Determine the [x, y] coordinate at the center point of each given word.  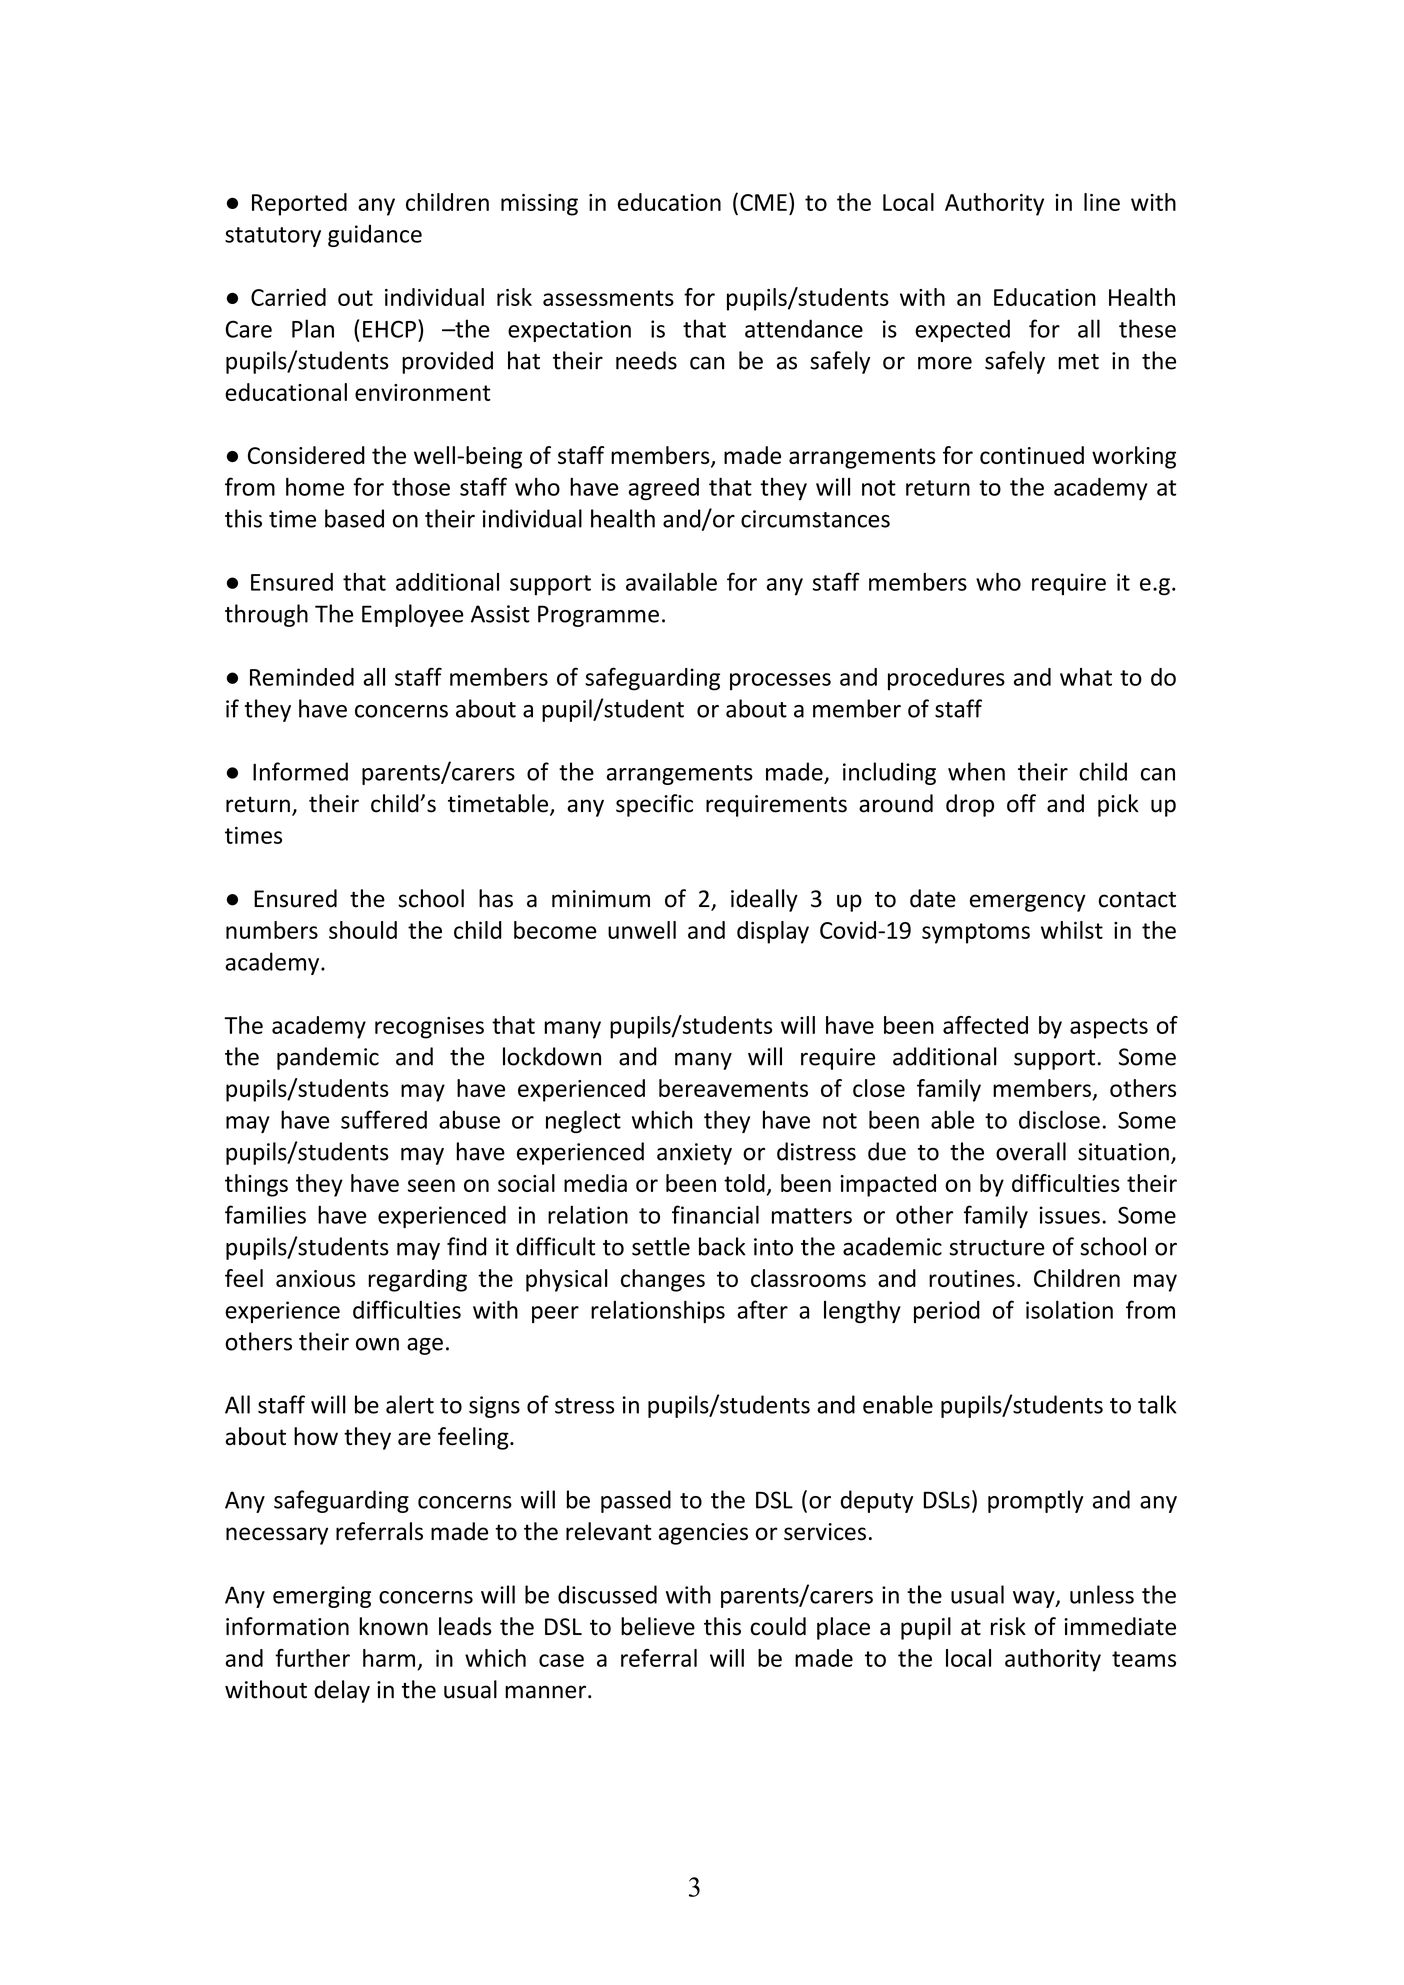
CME [763, 202]
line [1102, 202]
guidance [375, 235]
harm [389, 1658]
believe [658, 1626]
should [363, 930]
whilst [1072, 930]
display [773, 932]
